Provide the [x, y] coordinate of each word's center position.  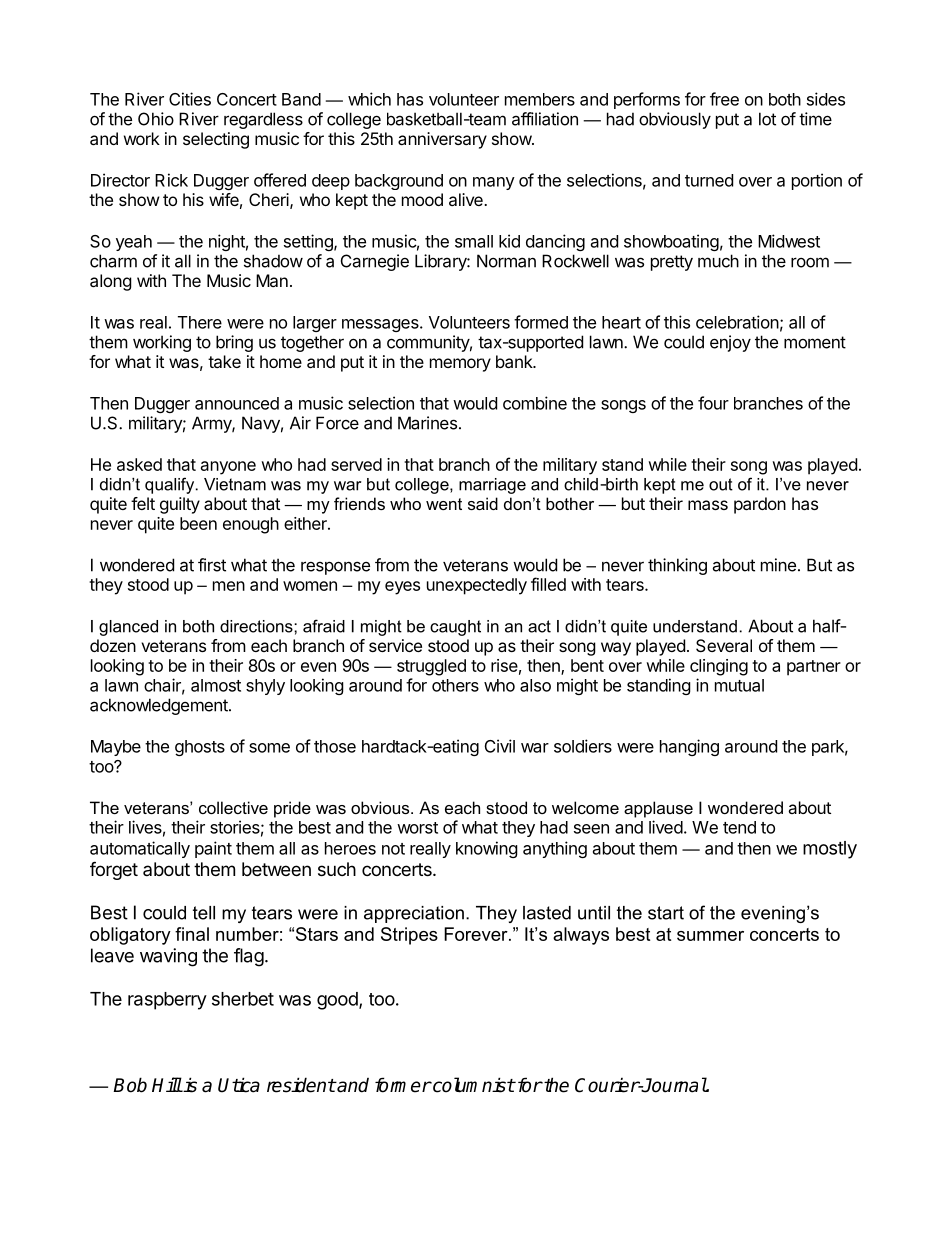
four [713, 403]
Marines [427, 423]
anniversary [442, 140]
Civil [500, 746]
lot [767, 119]
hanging [689, 747]
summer [710, 936]
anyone [228, 468]
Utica [239, 1085]
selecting [216, 140]
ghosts [200, 748]
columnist [473, 1085]
